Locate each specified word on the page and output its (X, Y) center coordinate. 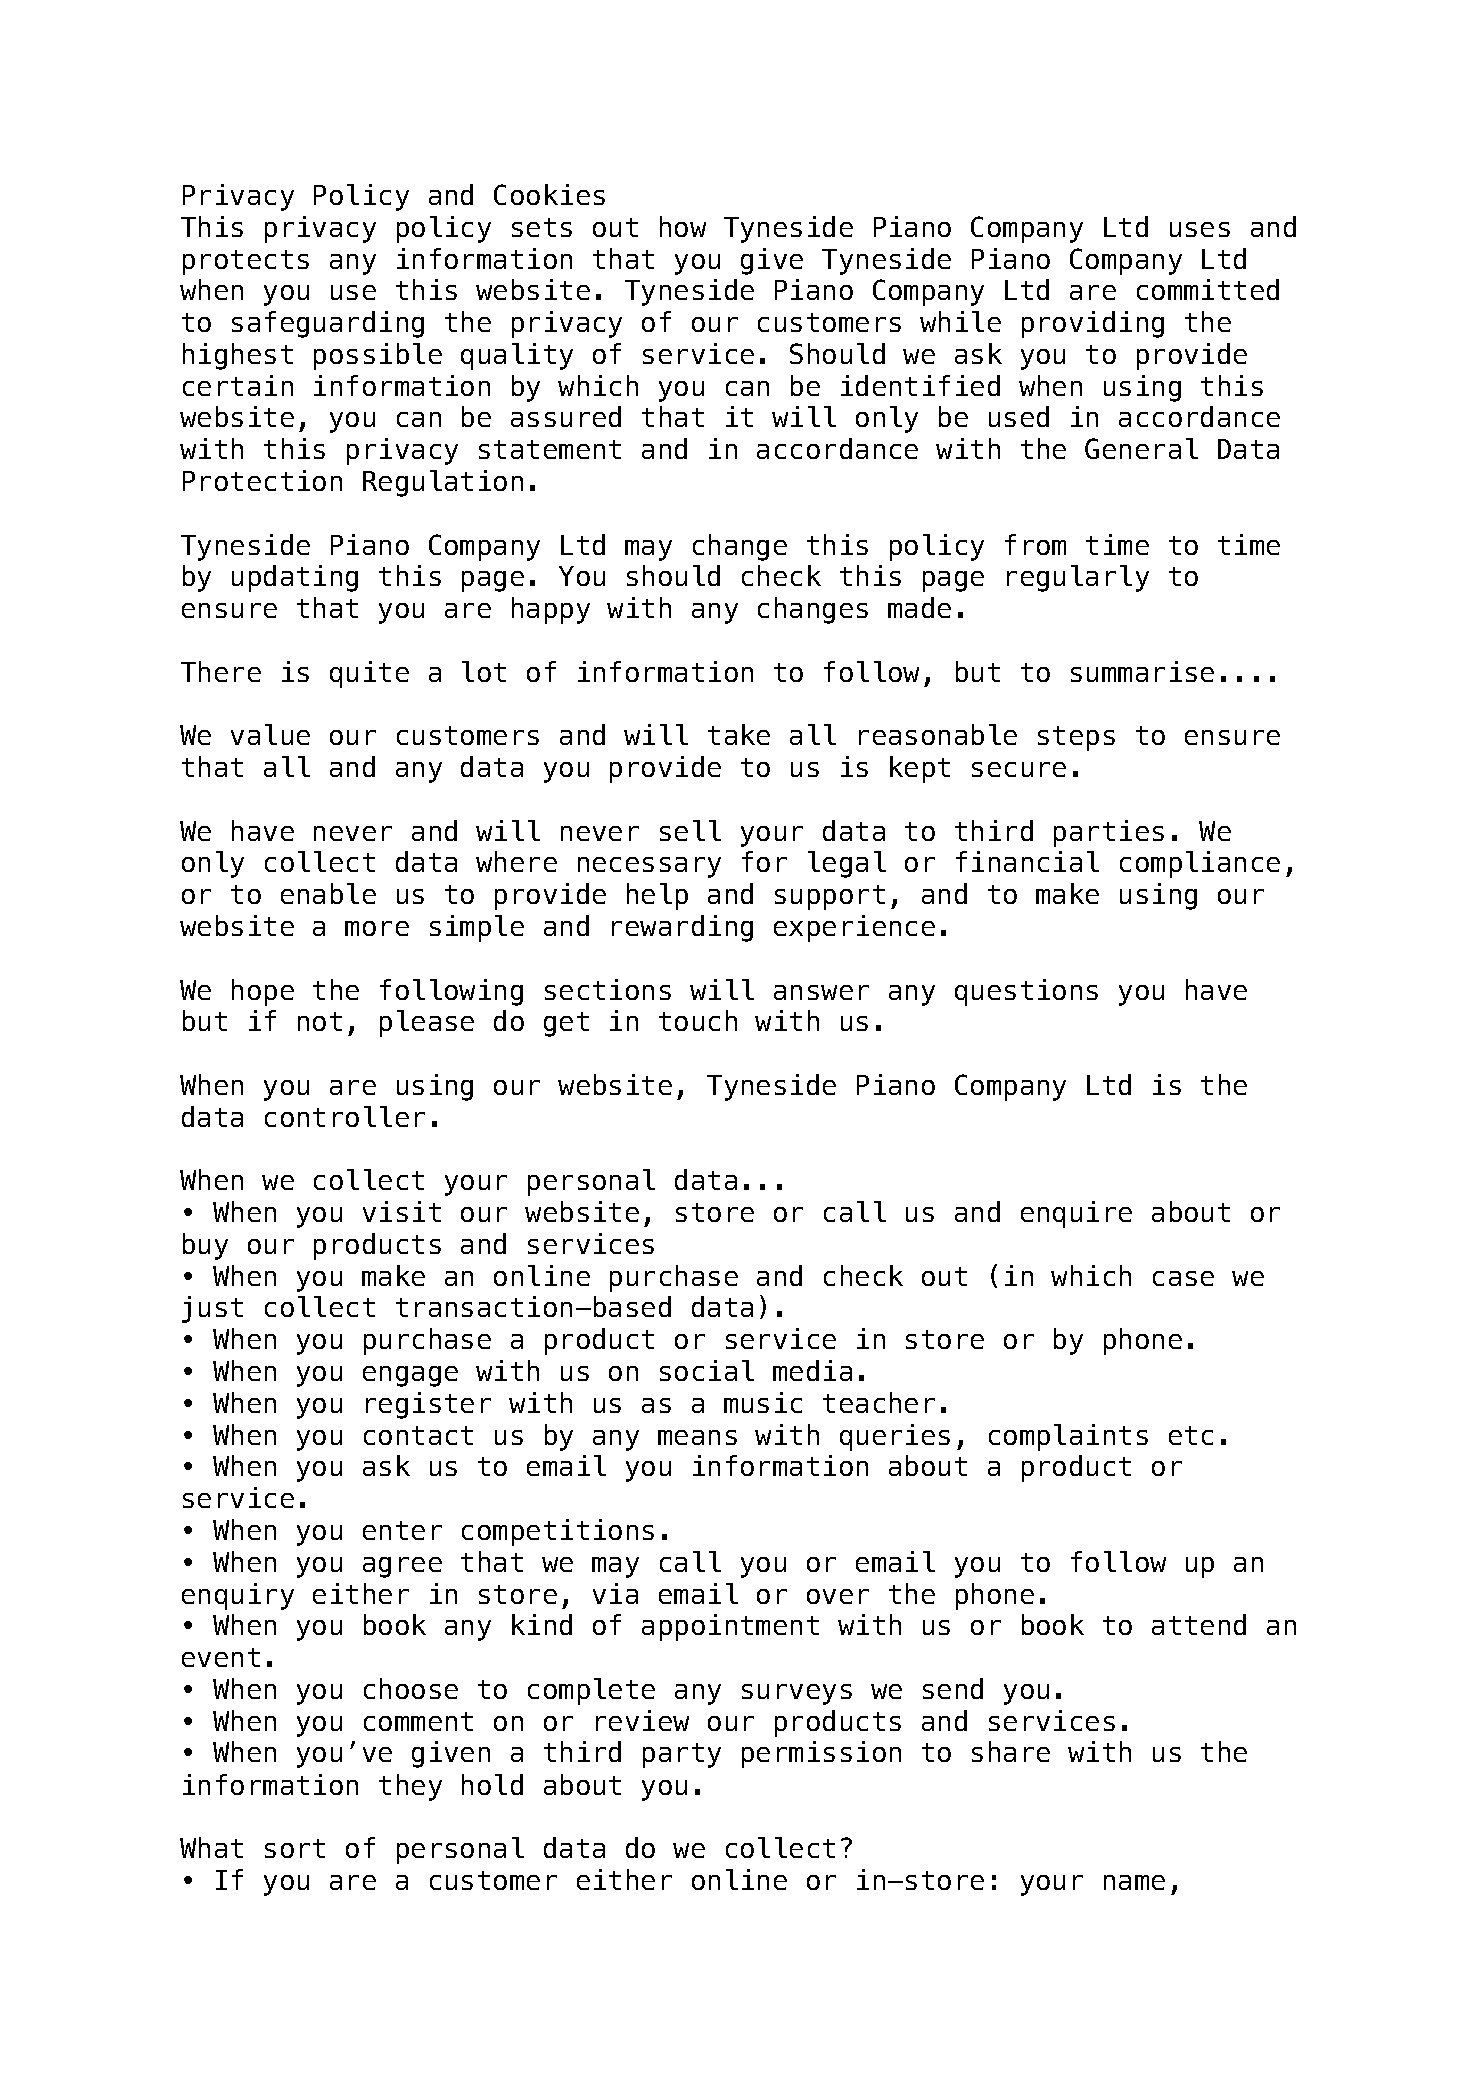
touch (698, 1020)
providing (1093, 324)
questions (1026, 992)
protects (246, 262)
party (682, 1755)
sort (295, 1848)
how (683, 226)
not (320, 1021)
